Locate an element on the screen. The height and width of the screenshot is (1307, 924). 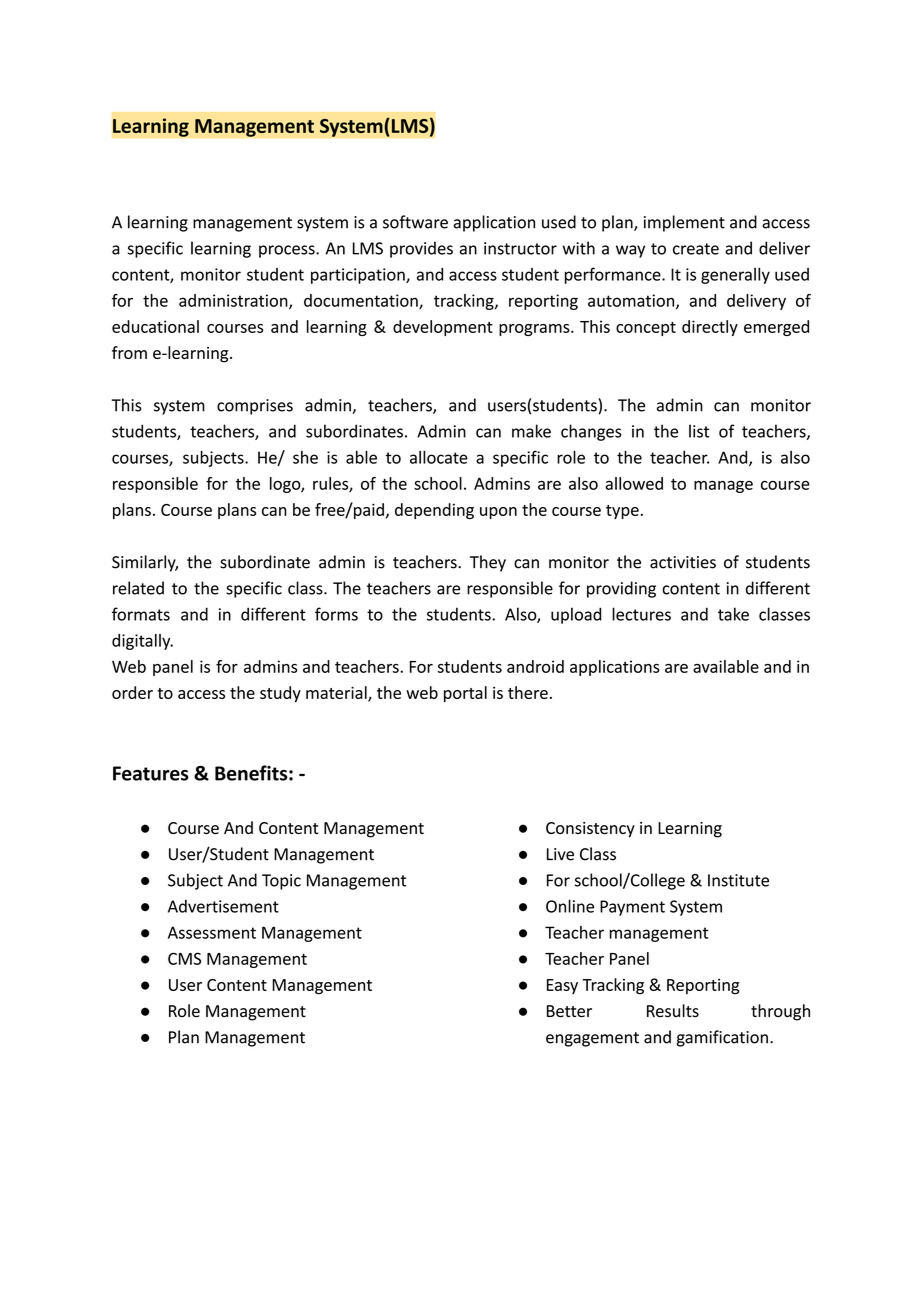
android is located at coordinates (535, 666).
